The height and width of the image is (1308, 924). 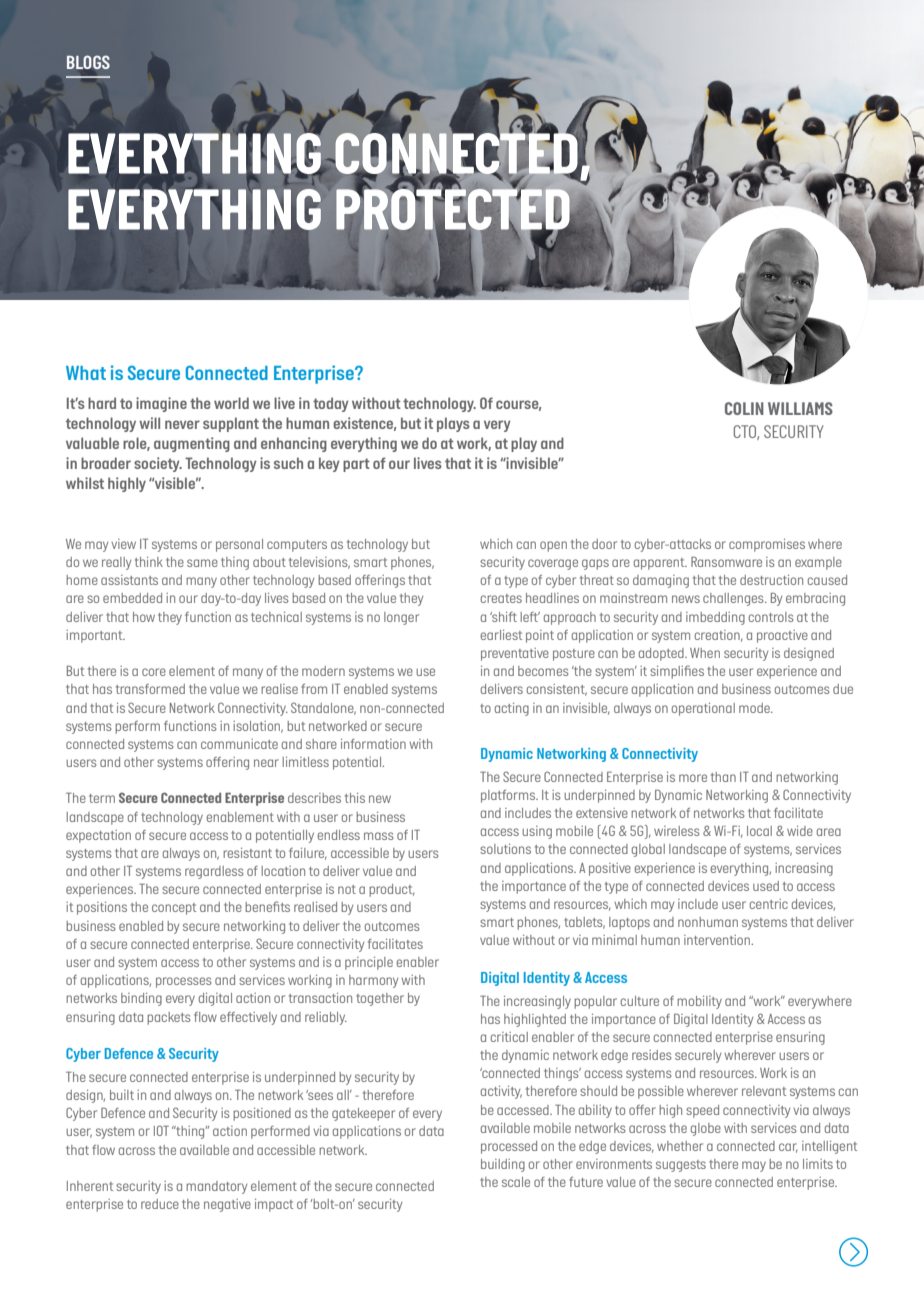 What do you see at coordinates (771, 617) in the image?
I see `controls` at bounding box center [771, 617].
